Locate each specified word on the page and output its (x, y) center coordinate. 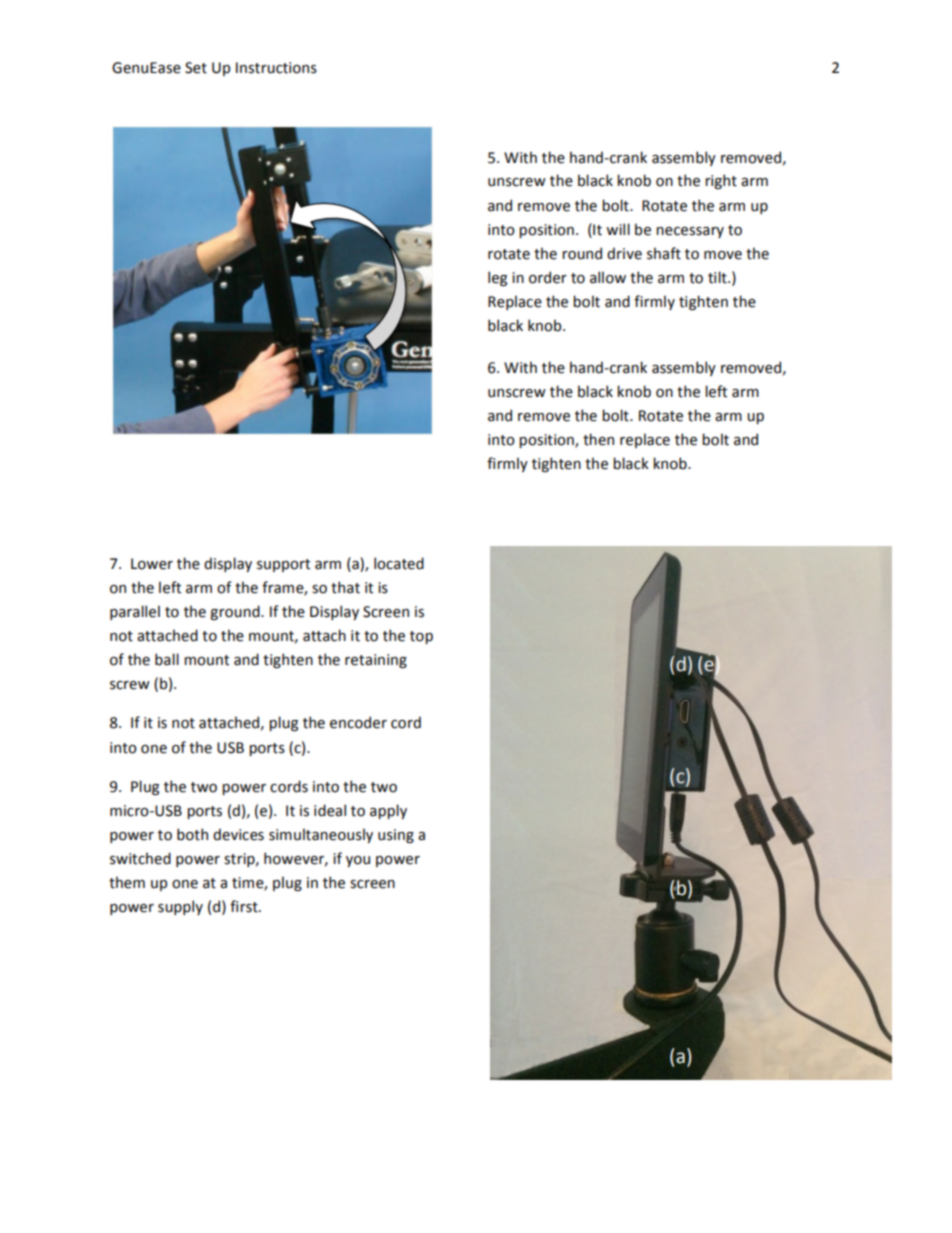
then (598, 439)
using (396, 836)
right (721, 181)
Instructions (276, 68)
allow (608, 277)
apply (388, 811)
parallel (135, 612)
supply (180, 907)
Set (196, 68)
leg (497, 278)
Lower (152, 564)
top (421, 637)
